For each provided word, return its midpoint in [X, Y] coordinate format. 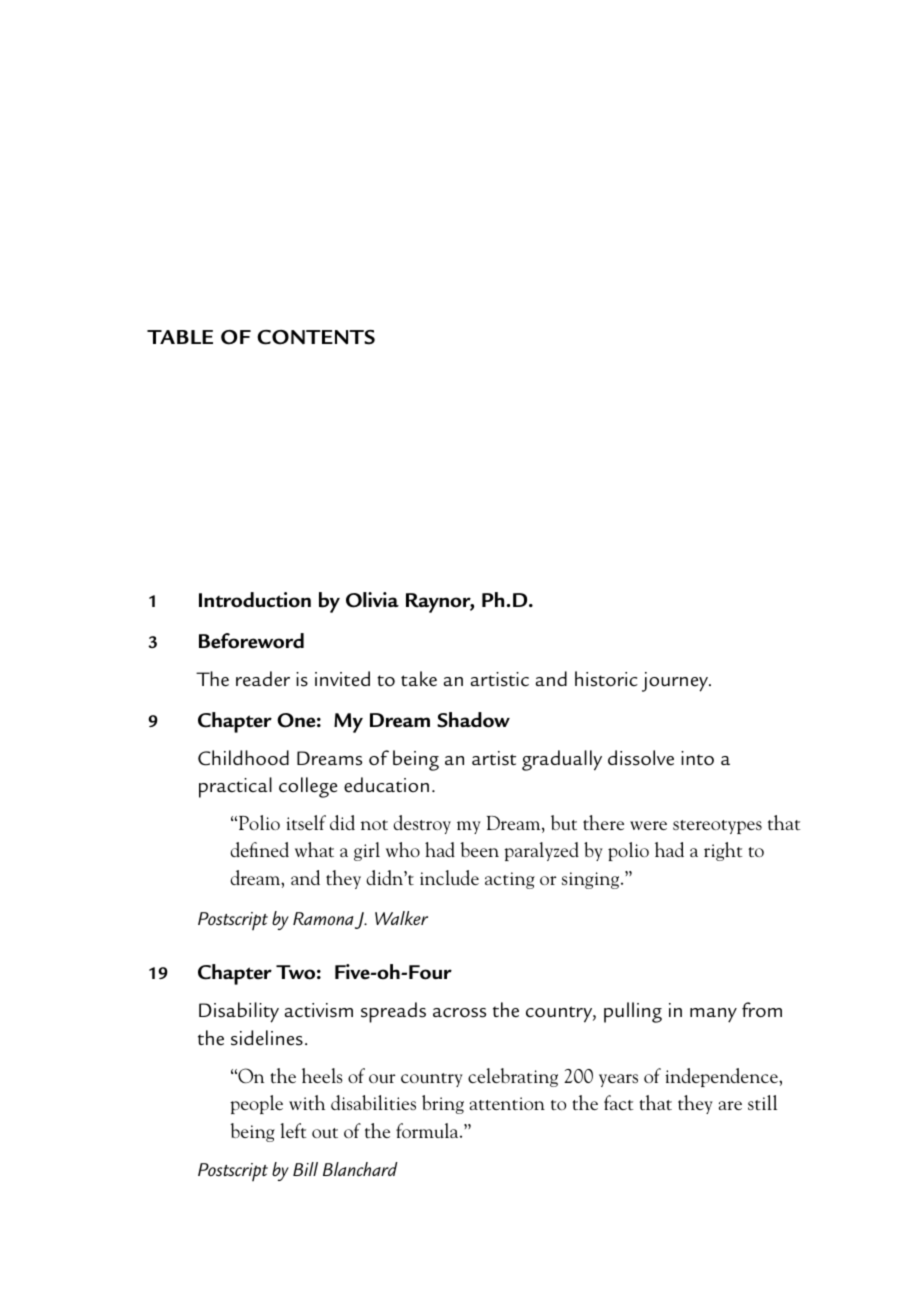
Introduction [255, 600]
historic [606, 679]
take [419, 679]
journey [676, 682]
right [723, 851]
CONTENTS [316, 337]
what [314, 849]
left [293, 1130]
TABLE [180, 337]
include [449, 877]
